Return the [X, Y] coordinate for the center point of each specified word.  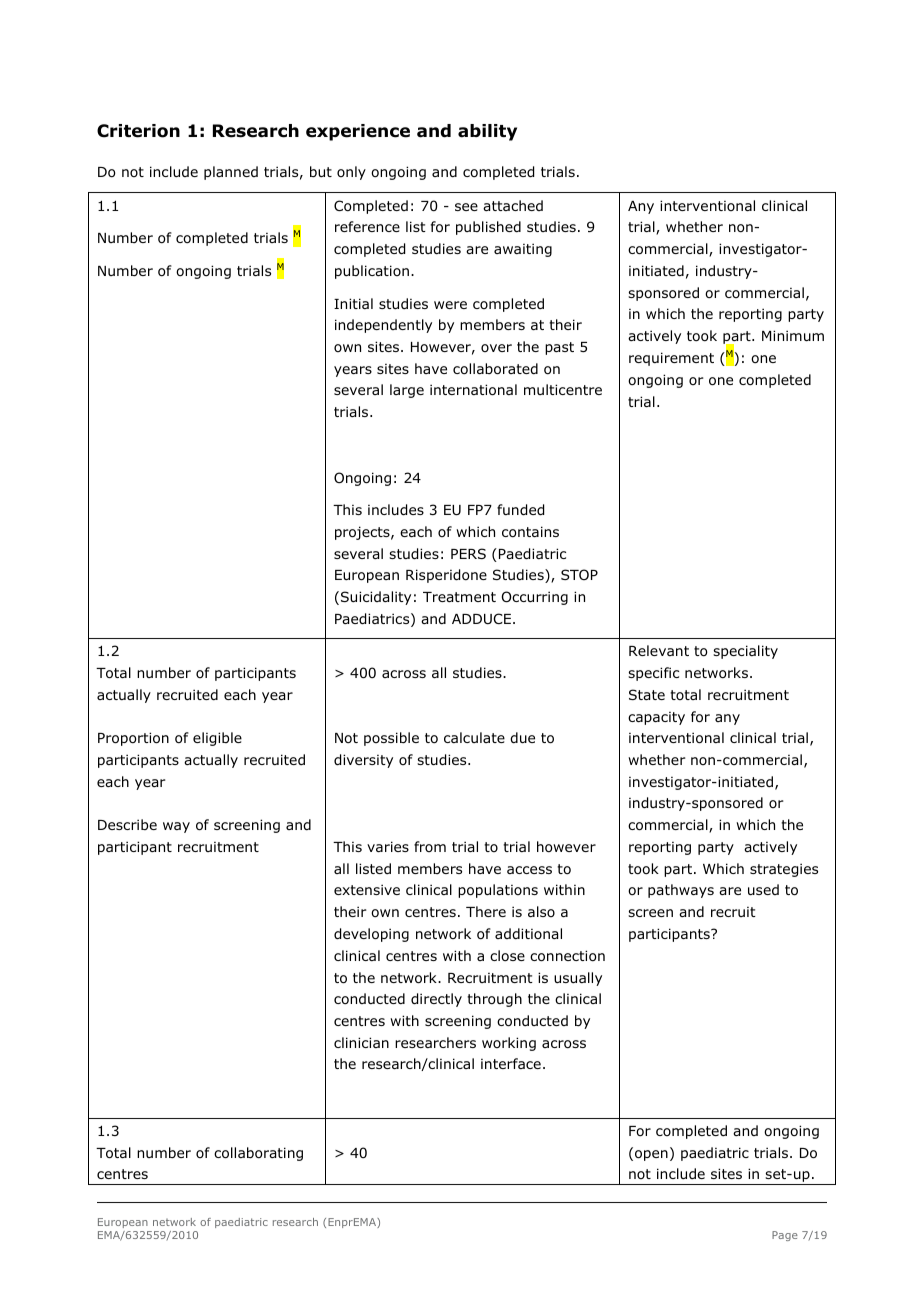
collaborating [258, 1154]
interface [511, 1063]
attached [513, 205]
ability [487, 132]
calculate [474, 737]
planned [231, 173]
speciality [745, 652]
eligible [217, 739]
